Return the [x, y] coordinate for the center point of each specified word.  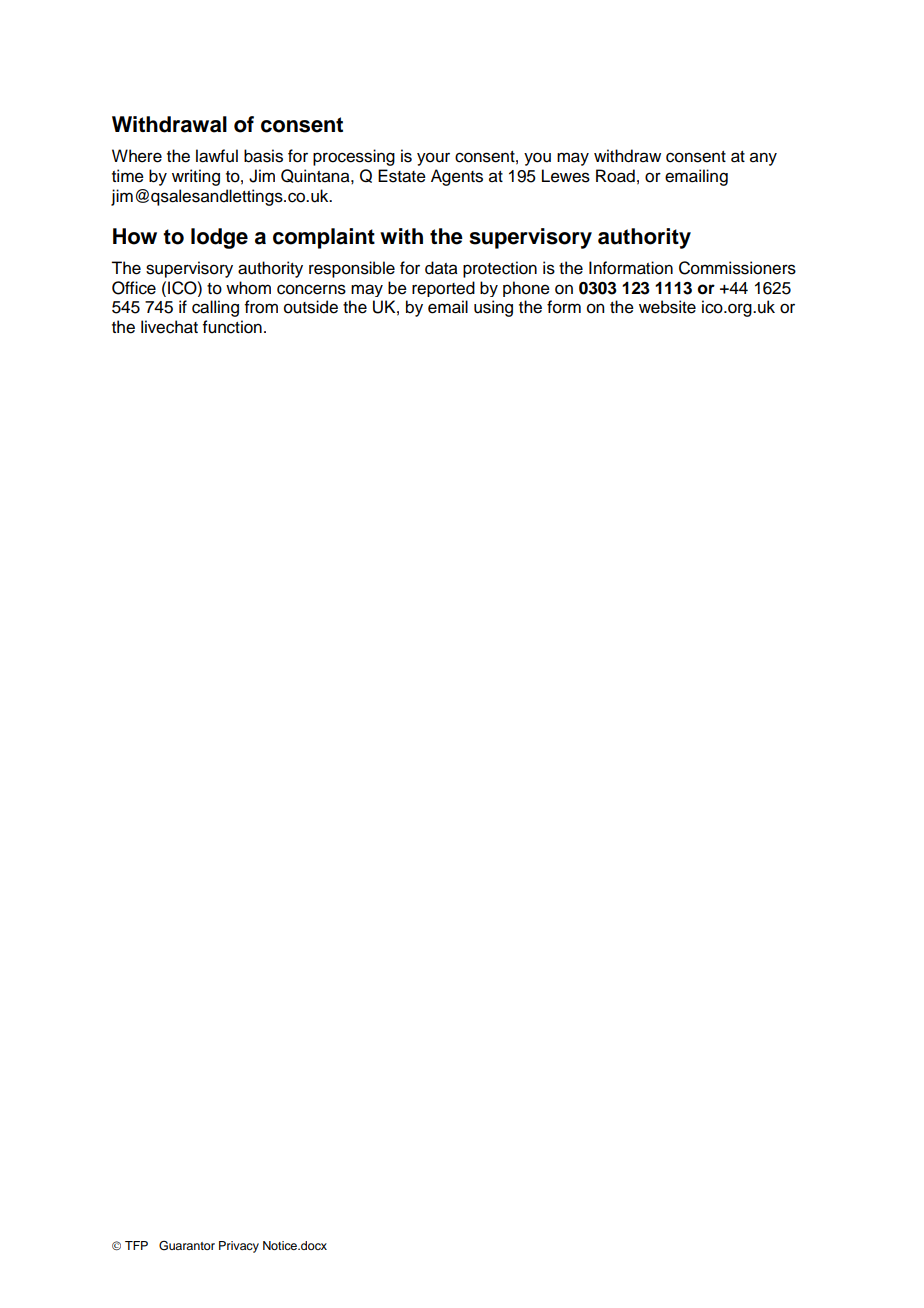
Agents [457, 177]
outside [311, 307]
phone [526, 289]
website [667, 307]
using [493, 308]
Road [615, 176]
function [232, 327]
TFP [136, 1245]
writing [196, 177]
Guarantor [187, 1246]
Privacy [239, 1247]
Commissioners [737, 268]
